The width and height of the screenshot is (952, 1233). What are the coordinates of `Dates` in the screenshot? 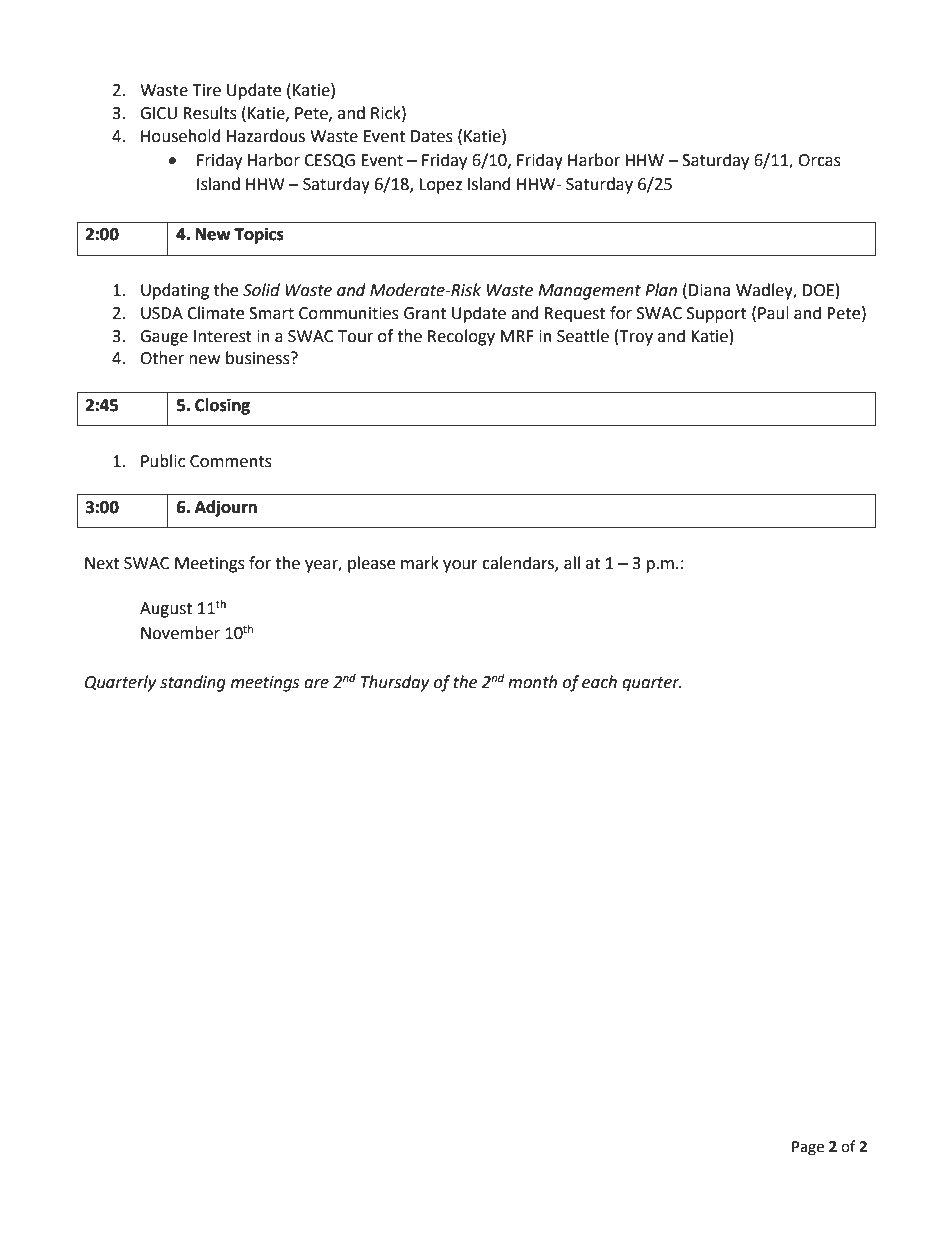 It's located at (432, 136).
